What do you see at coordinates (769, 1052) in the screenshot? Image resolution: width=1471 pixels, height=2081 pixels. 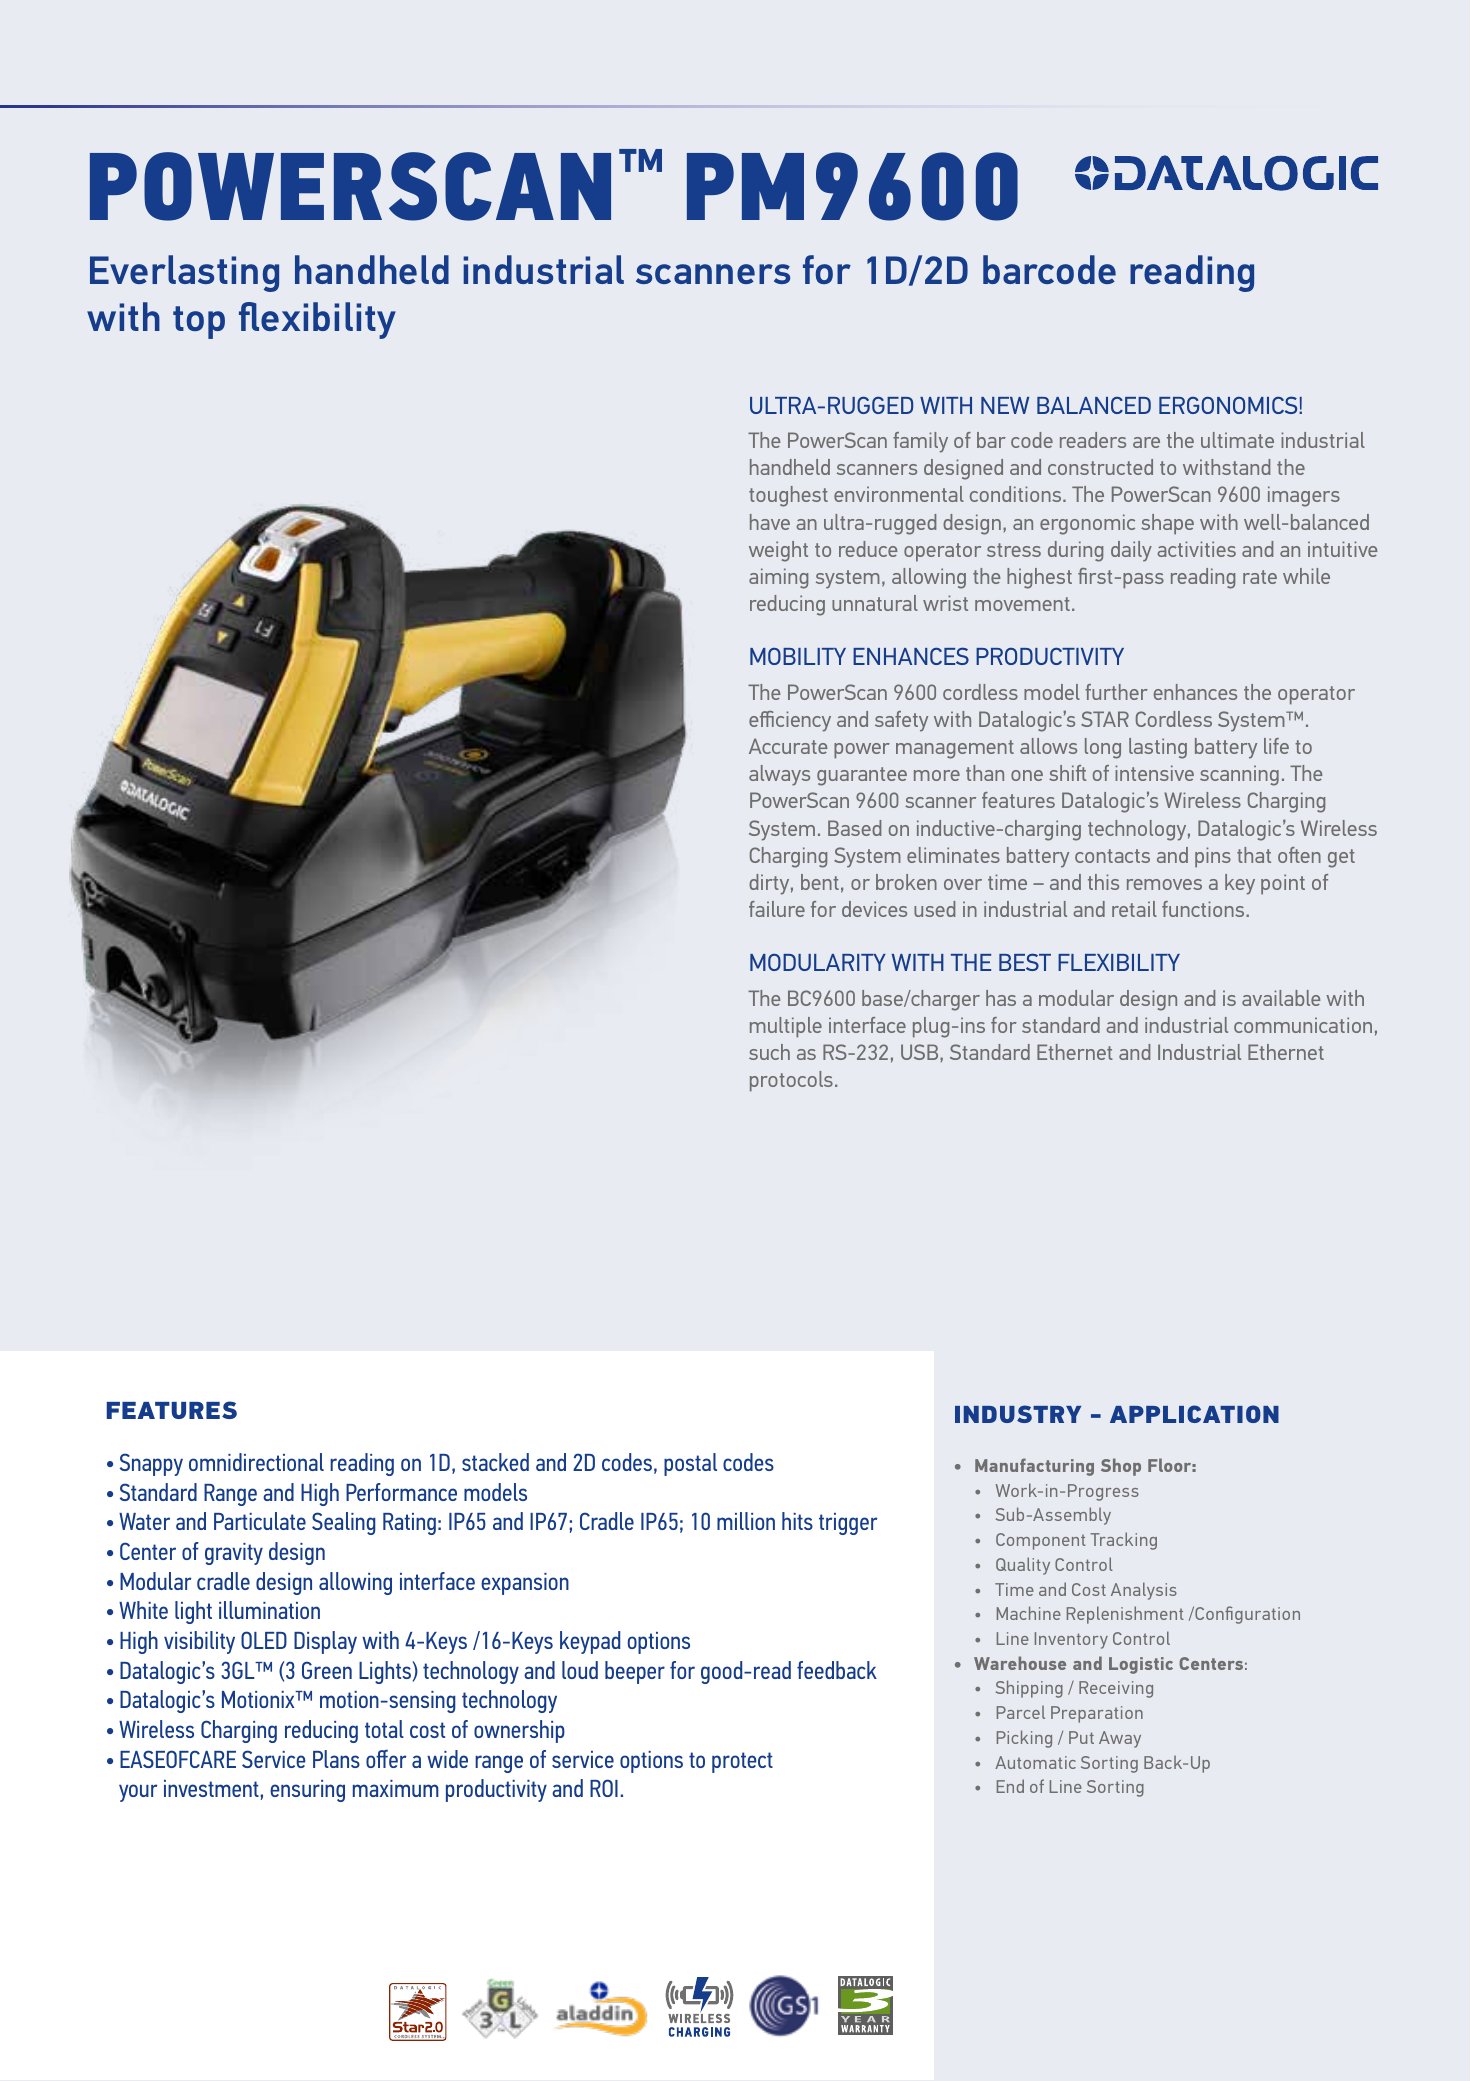 I see `such` at bounding box center [769, 1052].
